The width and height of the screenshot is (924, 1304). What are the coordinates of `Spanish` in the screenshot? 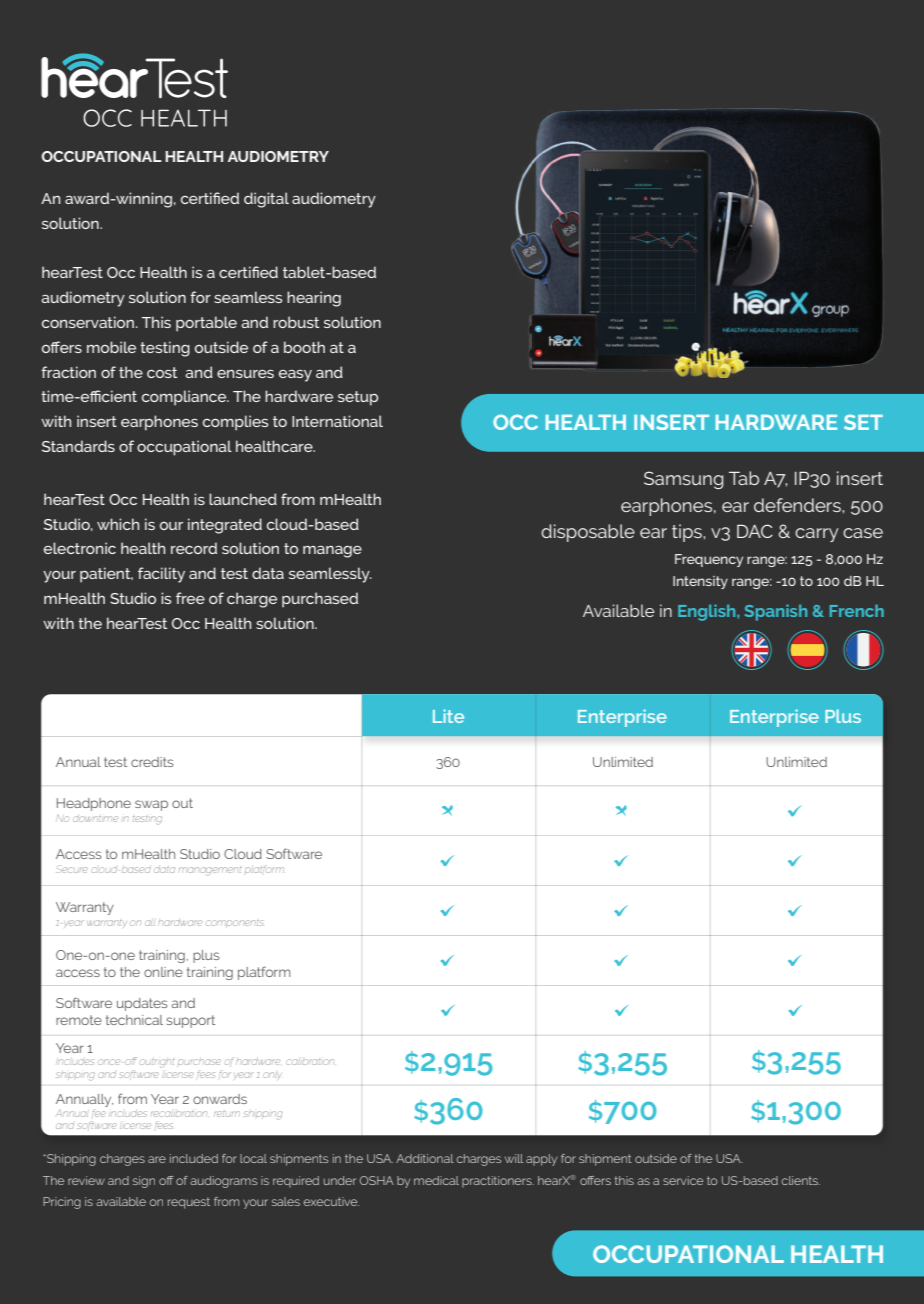 It's located at (776, 612).
